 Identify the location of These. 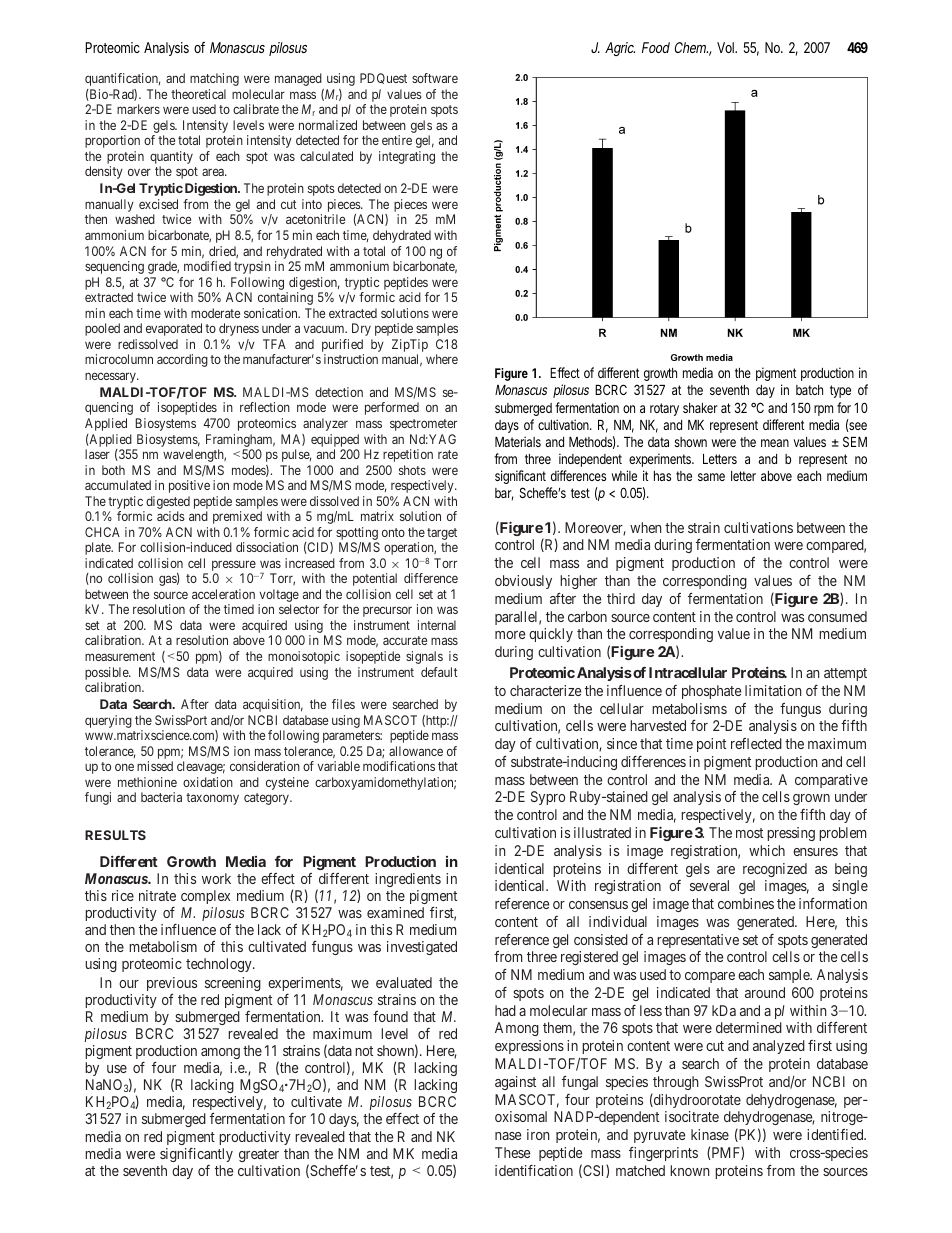
(512, 1152).
